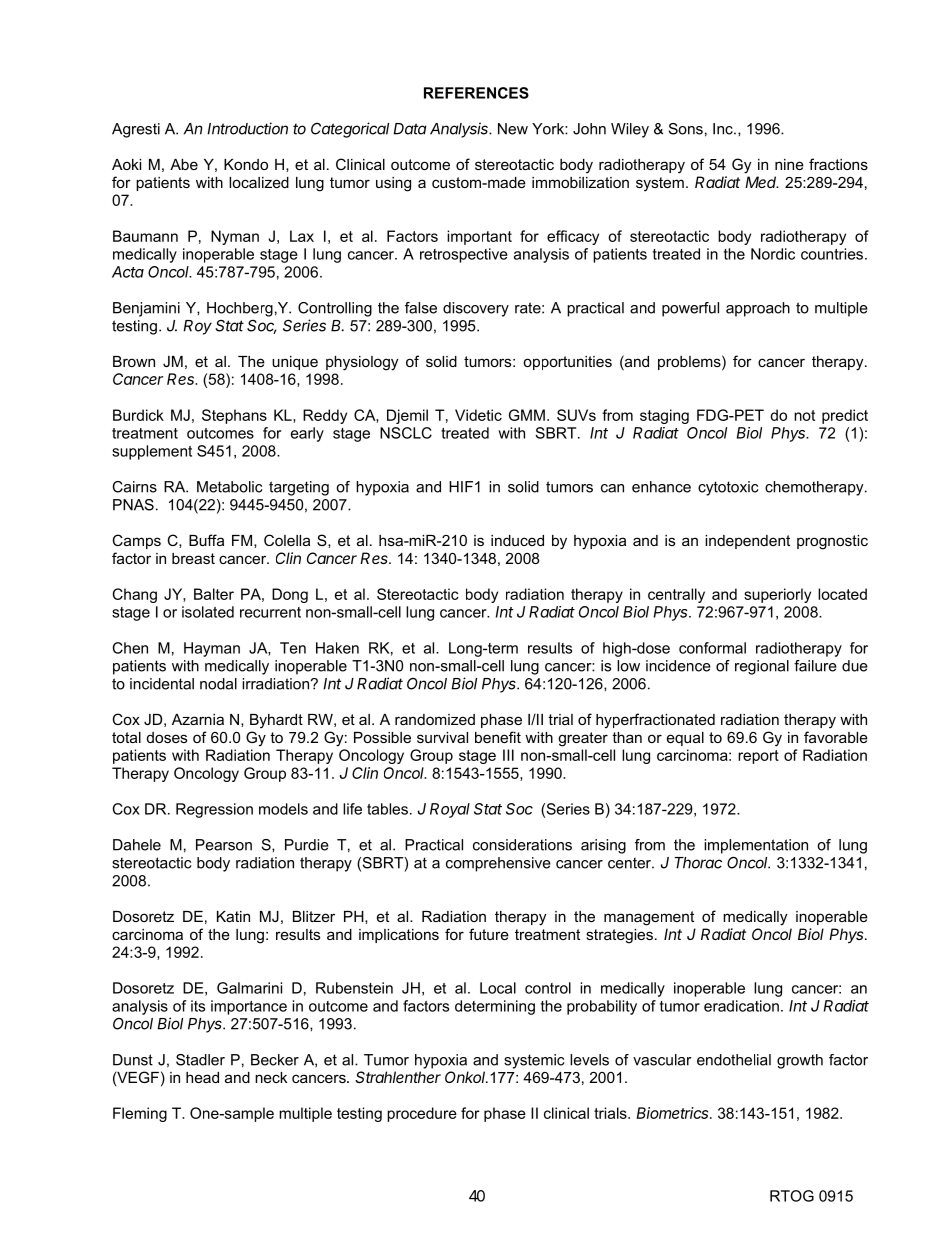 The height and width of the document is (1233, 952). What do you see at coordinates (777, 595) in the document?
I see `superiorly` at bounding box center [777, 595].
